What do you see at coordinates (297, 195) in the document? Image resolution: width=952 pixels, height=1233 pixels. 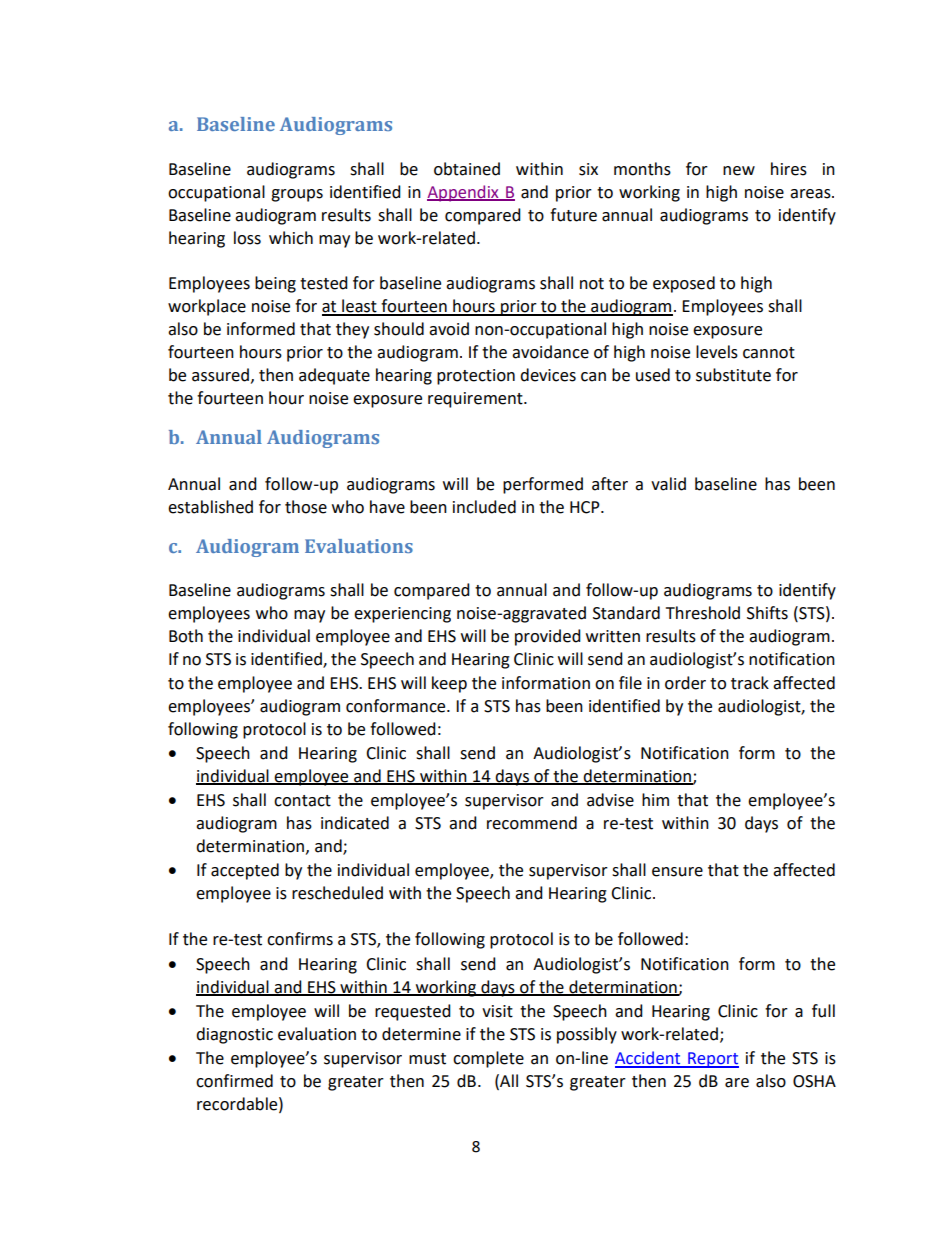 I see `groups` at bounding box center [297, 195].
